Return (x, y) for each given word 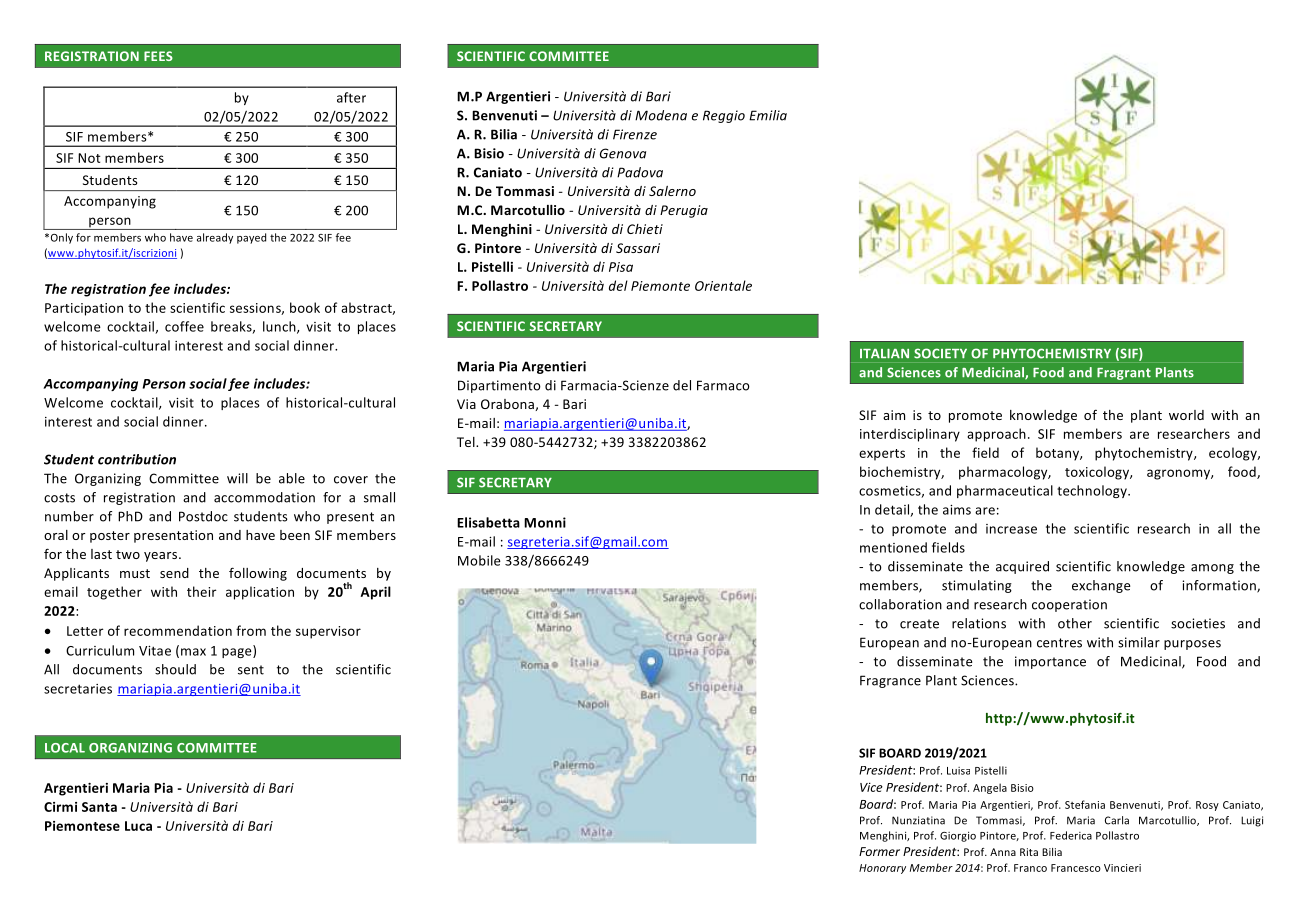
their (202, 591)
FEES (158, 56)
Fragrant (1124, 374)
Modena (661, 115)
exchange (1101, 586)
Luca (138, 826)
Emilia (768, 115)
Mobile (479, 560)
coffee (184, 326)
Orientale (723, 285)
